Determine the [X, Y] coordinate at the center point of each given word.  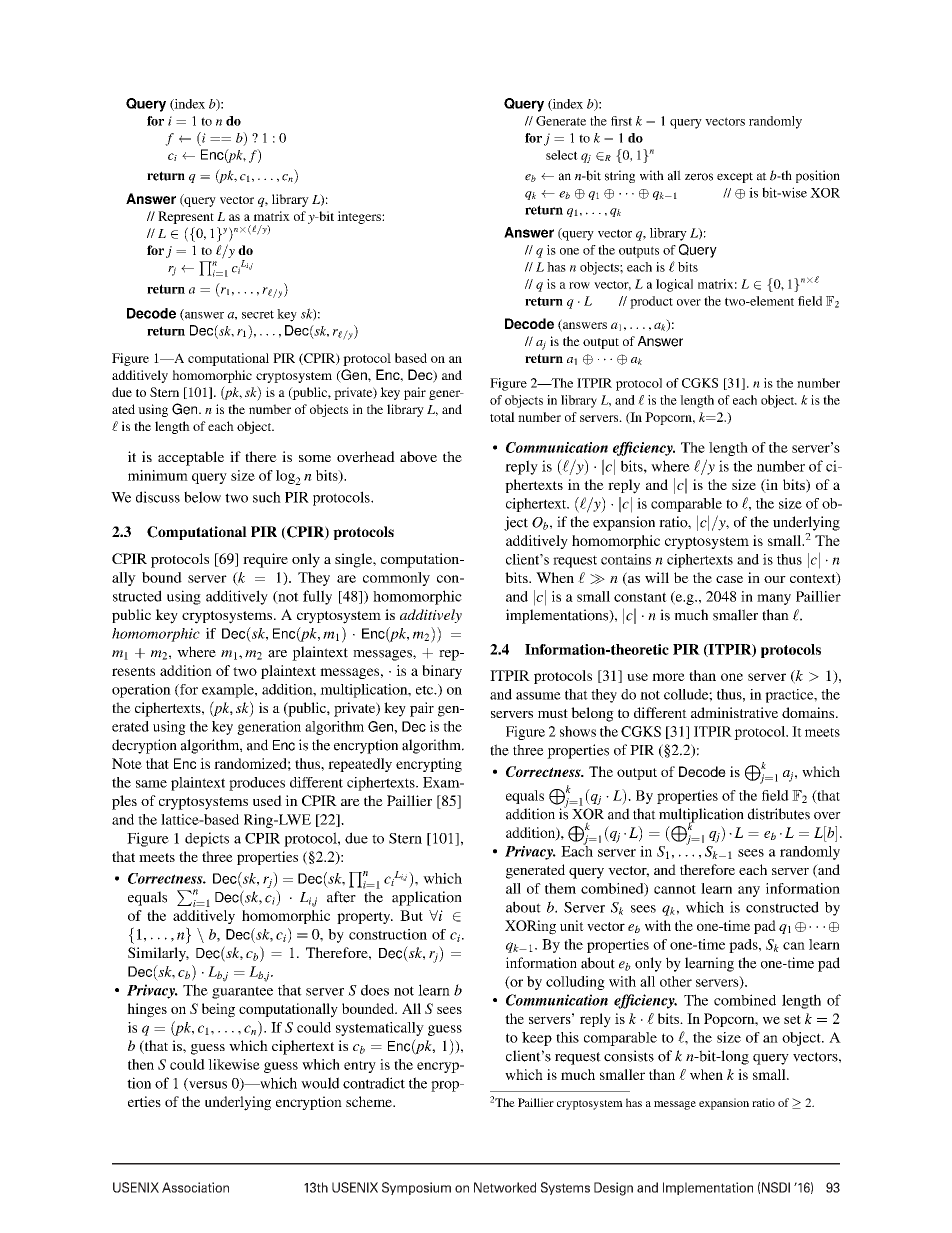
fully [317, 597]
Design [613, 1189]
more [668, 677]
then [141, 1064]
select [562, 155]
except [735, 177]
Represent [186, 217]
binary [442, 672]
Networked [505, 1187]
